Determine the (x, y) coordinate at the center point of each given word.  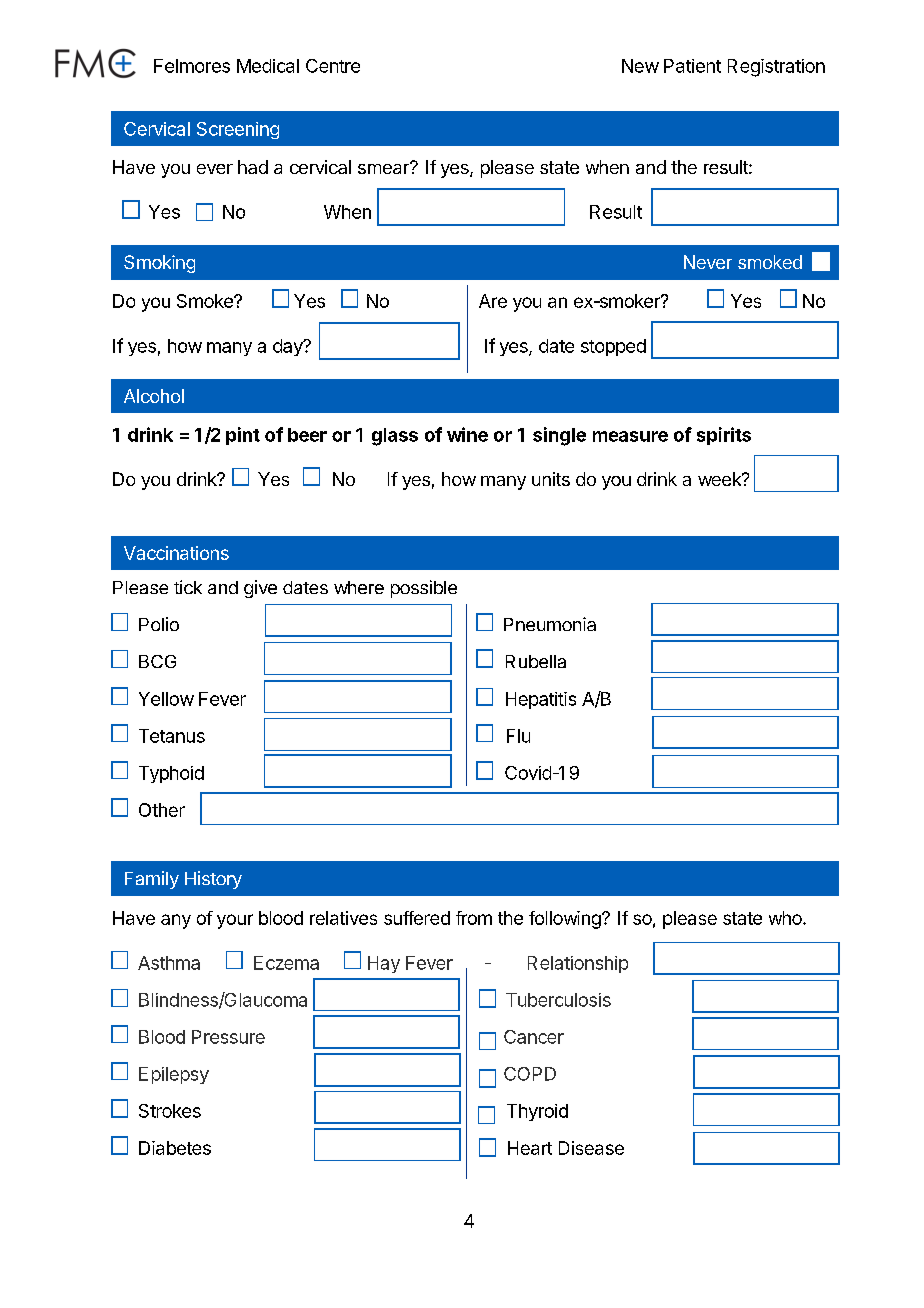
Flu (518, 736)
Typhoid (171, 774)
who (786, 918)
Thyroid (537, 1112)
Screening (238, 130)
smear (384, 168)
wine (467, 434)
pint (243, 436)
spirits (724, 436)
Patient (692, 66)
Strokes (170, 1111)
